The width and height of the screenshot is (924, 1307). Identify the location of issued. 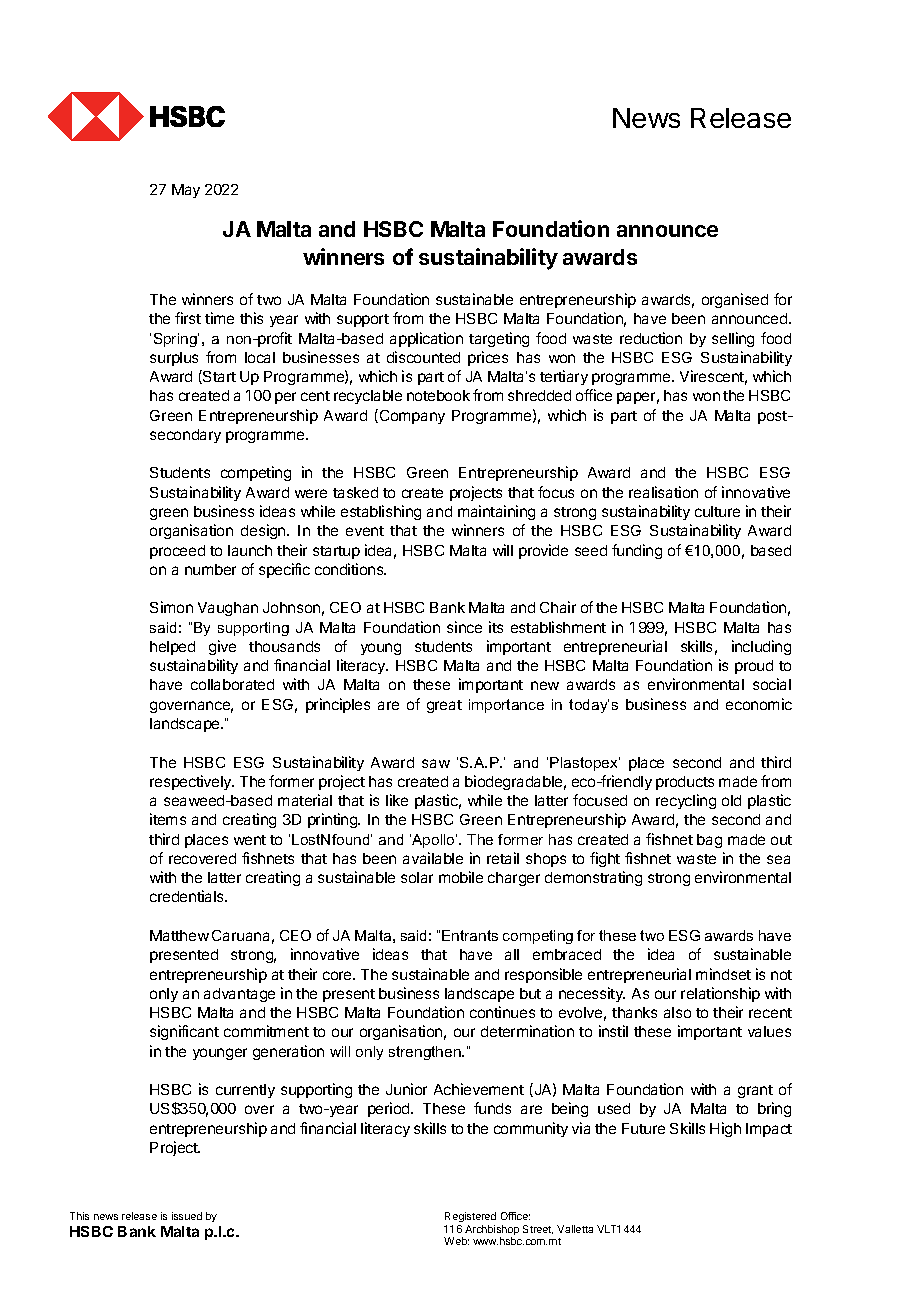
(187, 1216).
